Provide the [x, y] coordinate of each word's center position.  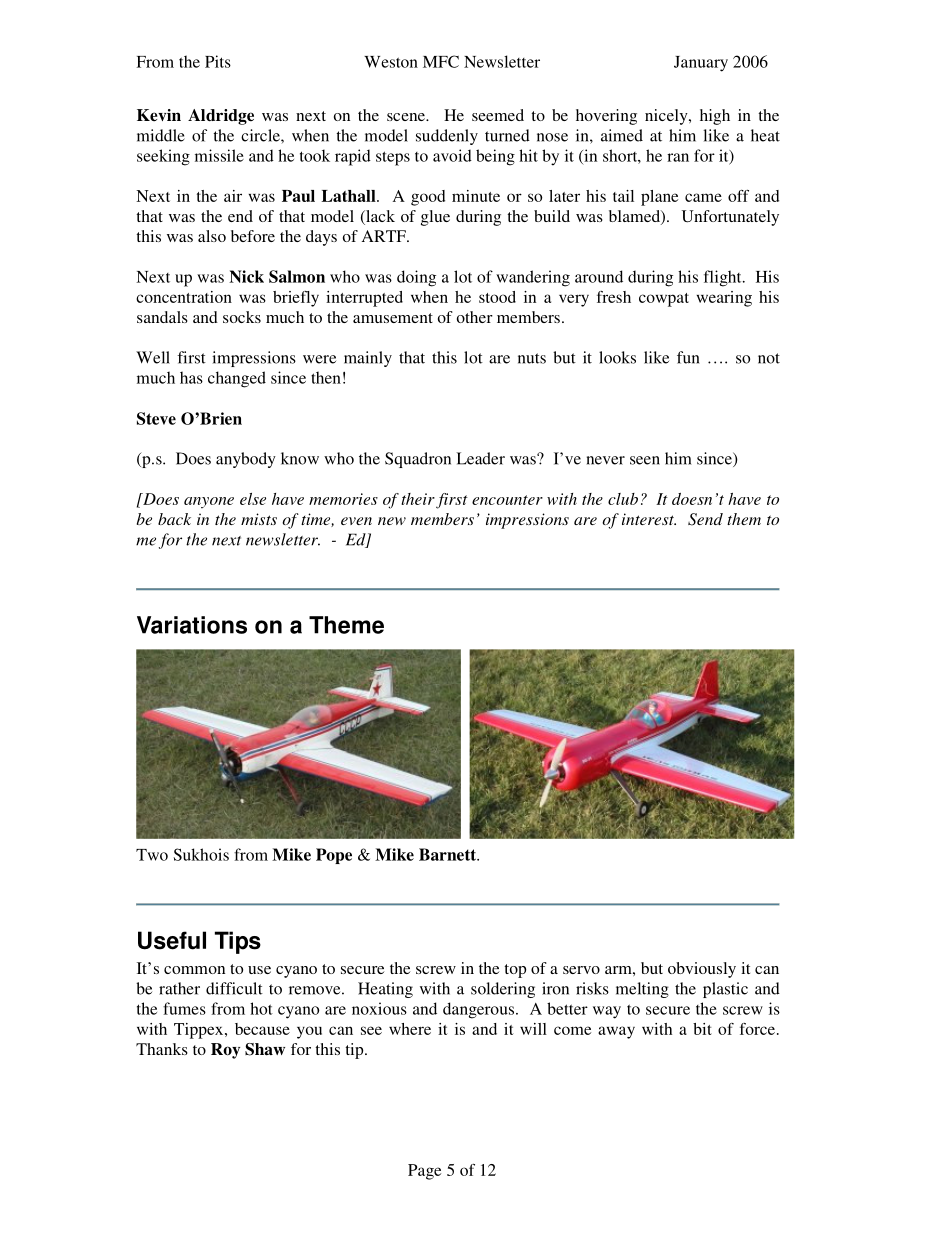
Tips [238, 942]
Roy [225, 1051]
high [715, 117]
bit [702, 1029]
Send [705, 519]
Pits [218, 61]
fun [688, 357]
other [475, 317]
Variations [192, 625]
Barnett [448, 854]
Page [424, 1172]
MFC [441, 61]
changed [237, 379]
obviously [702, 970]
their [418, 499]
